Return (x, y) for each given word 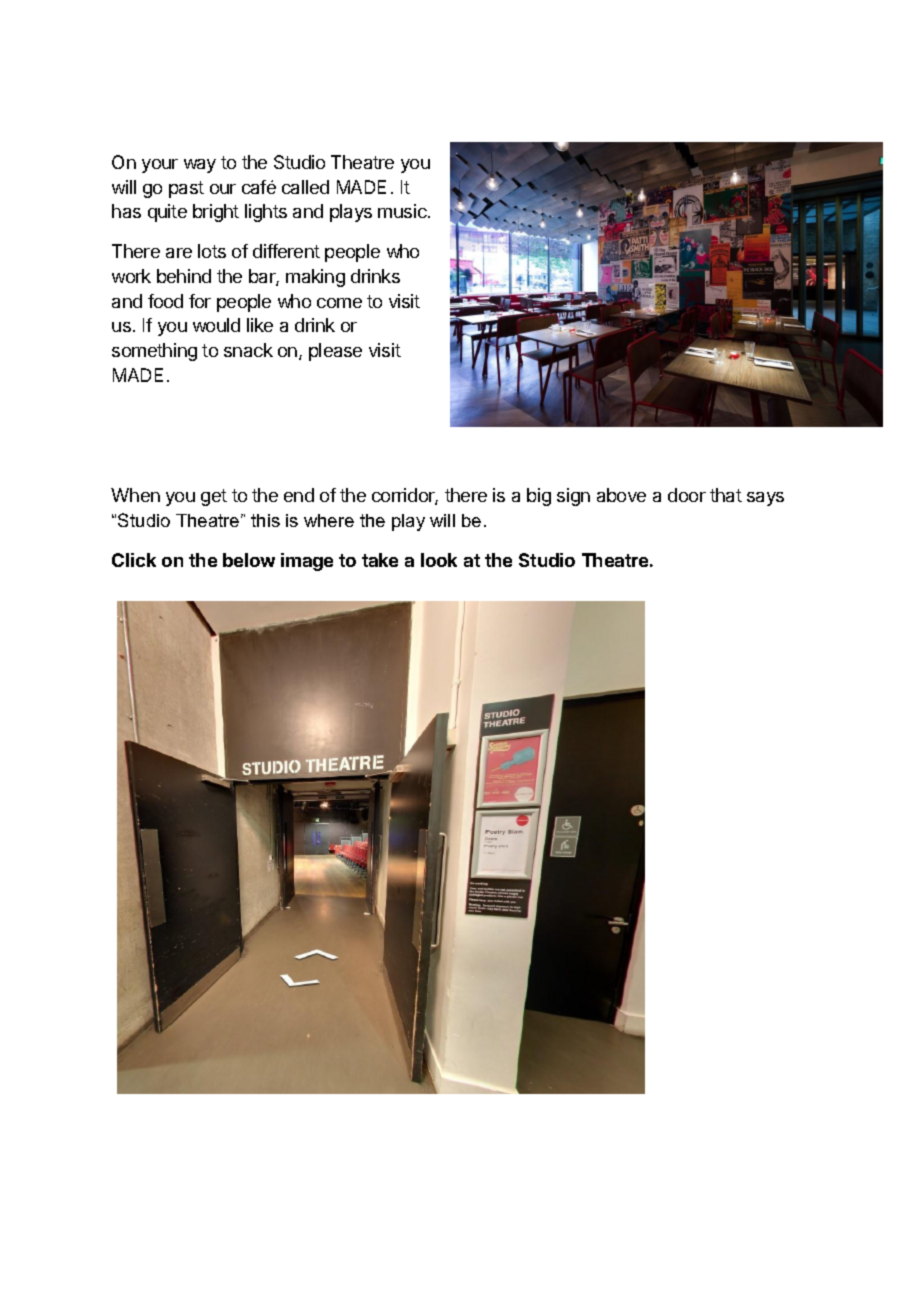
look (439, 560)
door (687, 495)
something (154, 352)
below (249, 560)
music (403, 211)
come (339, 303)
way (200, 166)
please (335, 352)
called (305, 187)
